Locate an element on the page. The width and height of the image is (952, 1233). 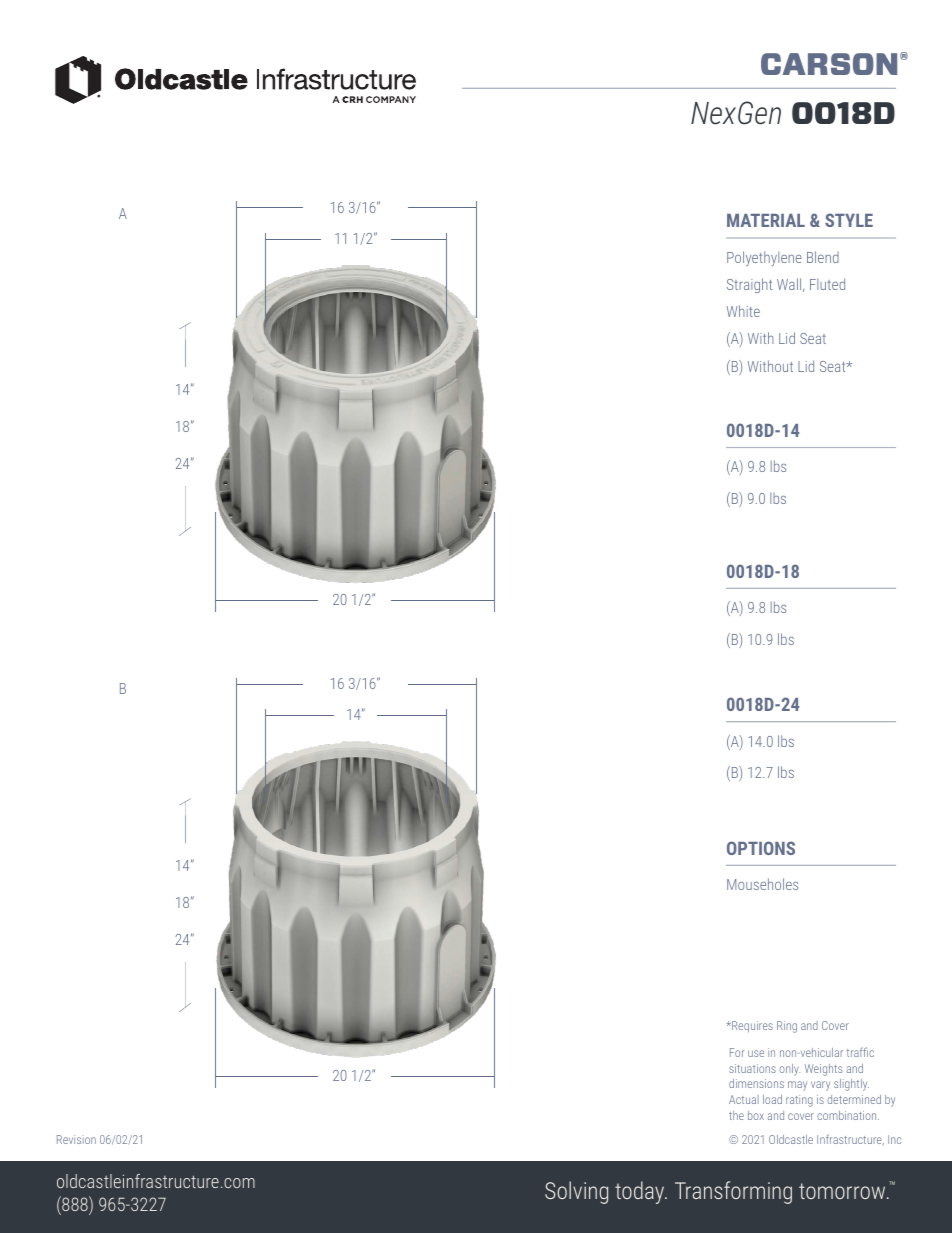
Fluted is located at coordinates (827, 284).
